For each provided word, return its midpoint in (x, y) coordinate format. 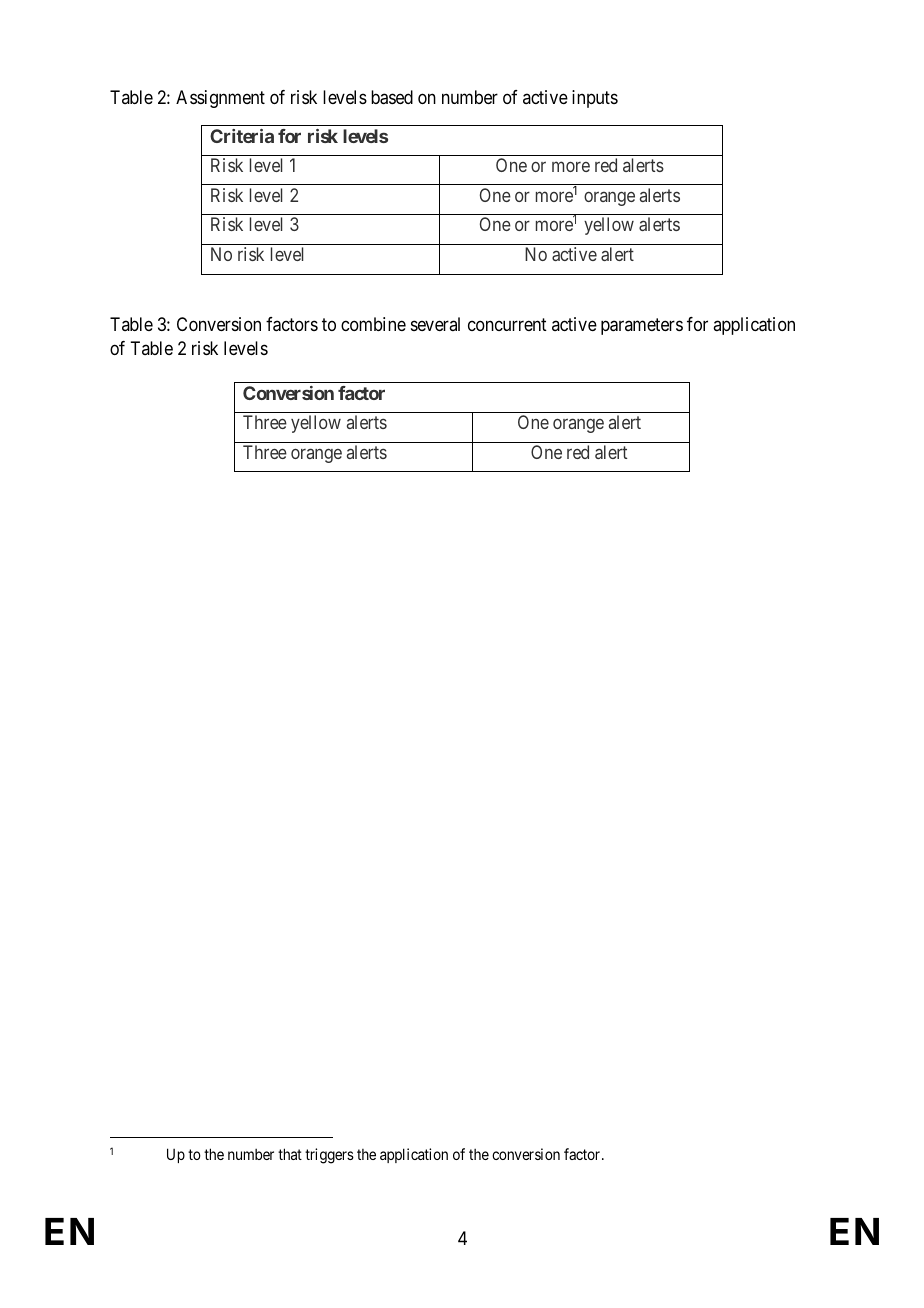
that (290, 1154)
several (435, 324)
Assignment (220, 99)
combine (373, 324)
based (392, 97)
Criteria (242, 136)
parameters (642, 326)
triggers (329, 1156)
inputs (595, 99)
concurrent (507, 324)
